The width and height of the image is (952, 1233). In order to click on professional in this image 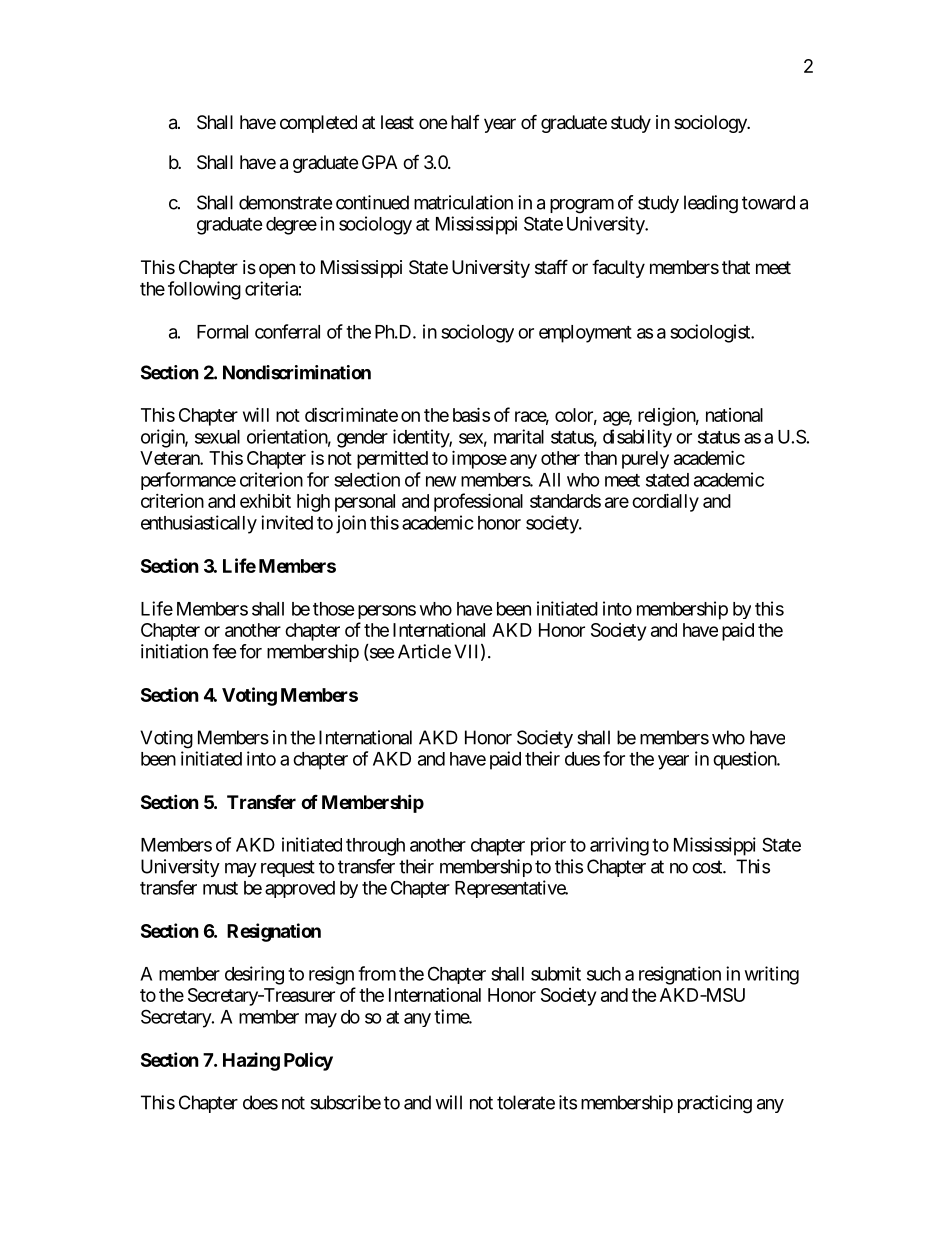, I will do `click(478, 502)`.
